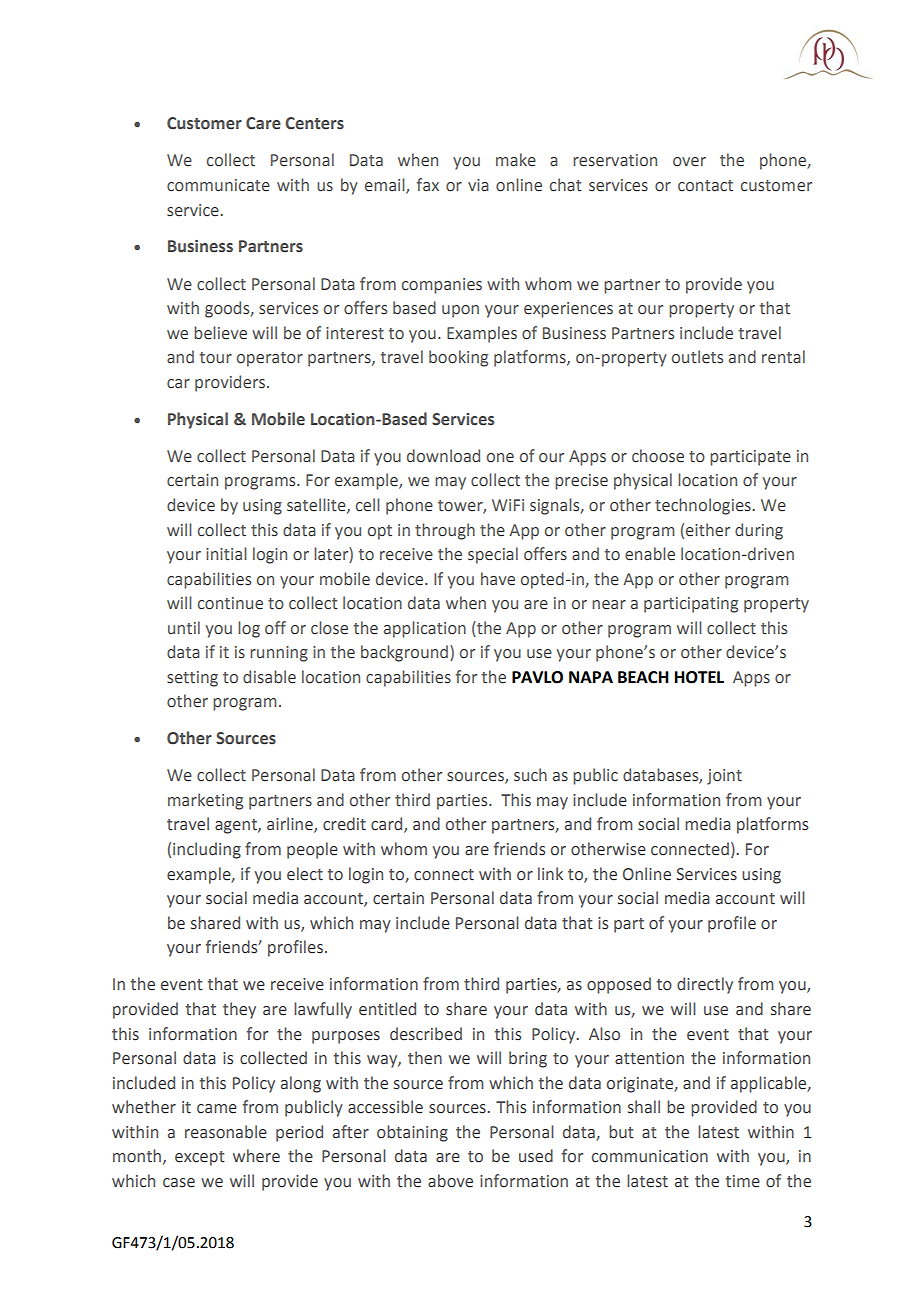 This document has width=924, height=1308. I want to click on booking, so click(458, 358).
